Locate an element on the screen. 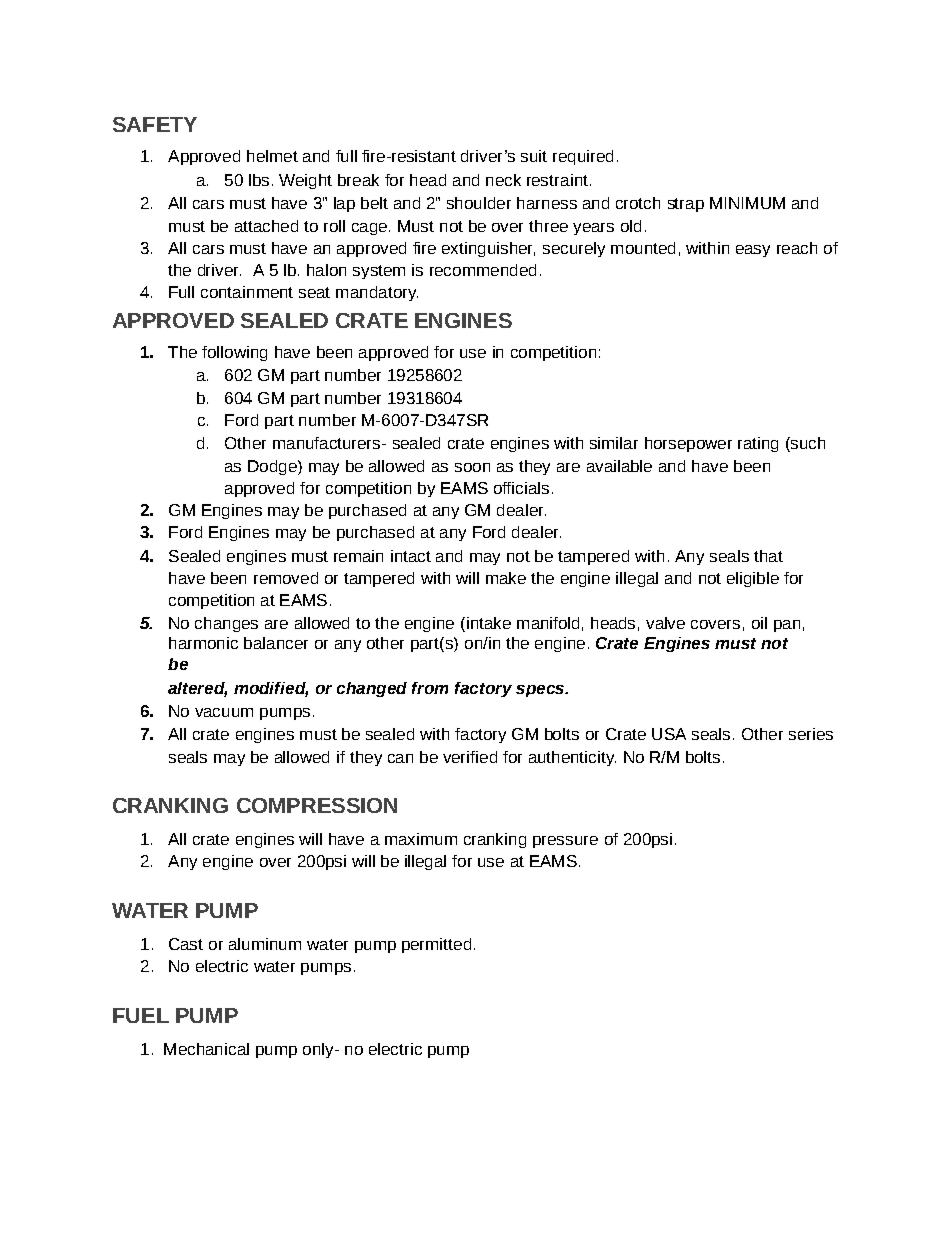 The image size is (952, 1233). changes is located at coordinates (226, 624).
